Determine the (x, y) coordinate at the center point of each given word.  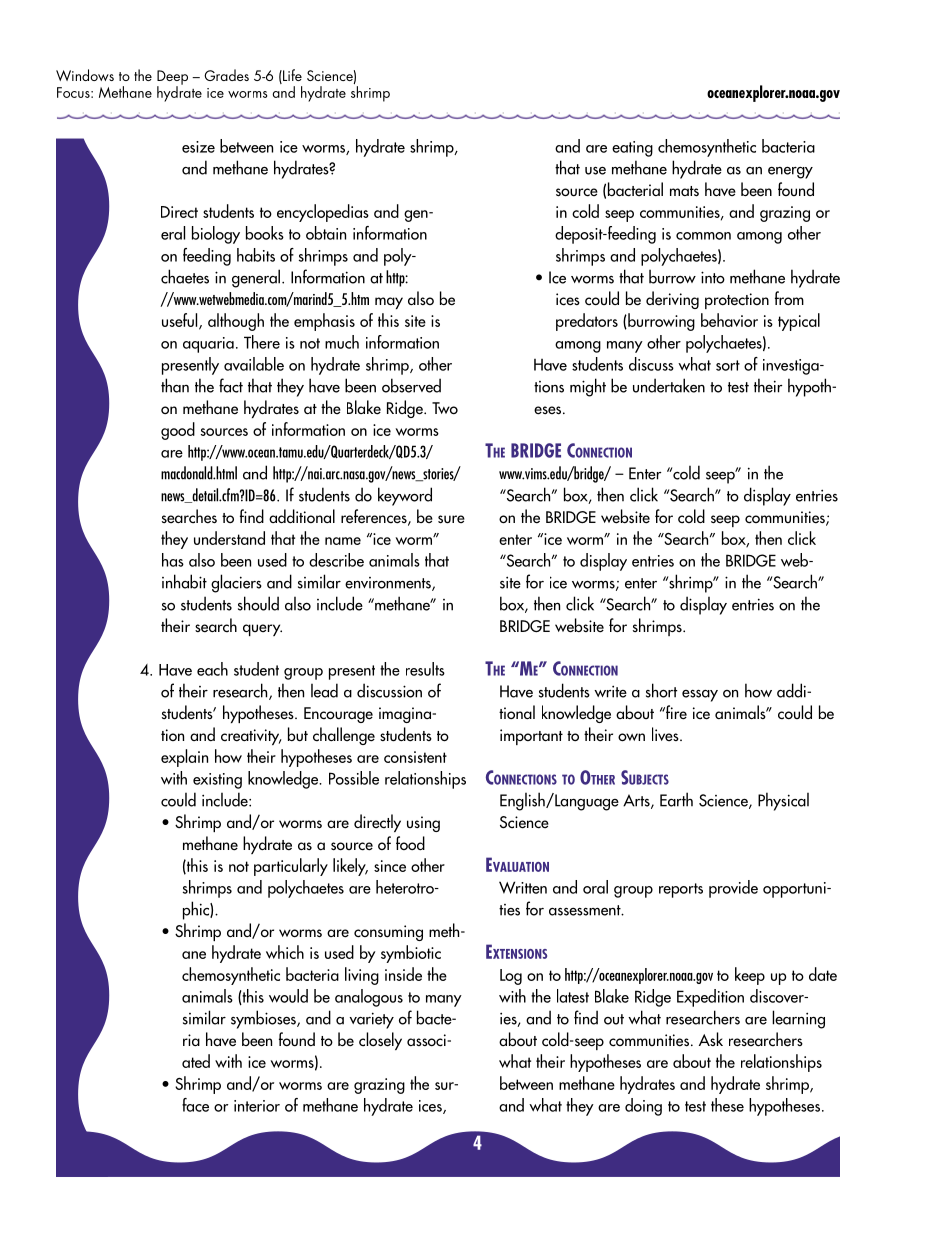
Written (523, 887)
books (265, 233)
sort (728, 365)
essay (700, 696)
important (531, 737)
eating (632, 149)
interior (257, 1106)
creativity (251, 737)
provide (733, 889)
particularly (291, 867)
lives (666, 734)
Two (445, 408)
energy (790, 172)
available (254, 364)
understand (229, 538)
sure (451, 519)
